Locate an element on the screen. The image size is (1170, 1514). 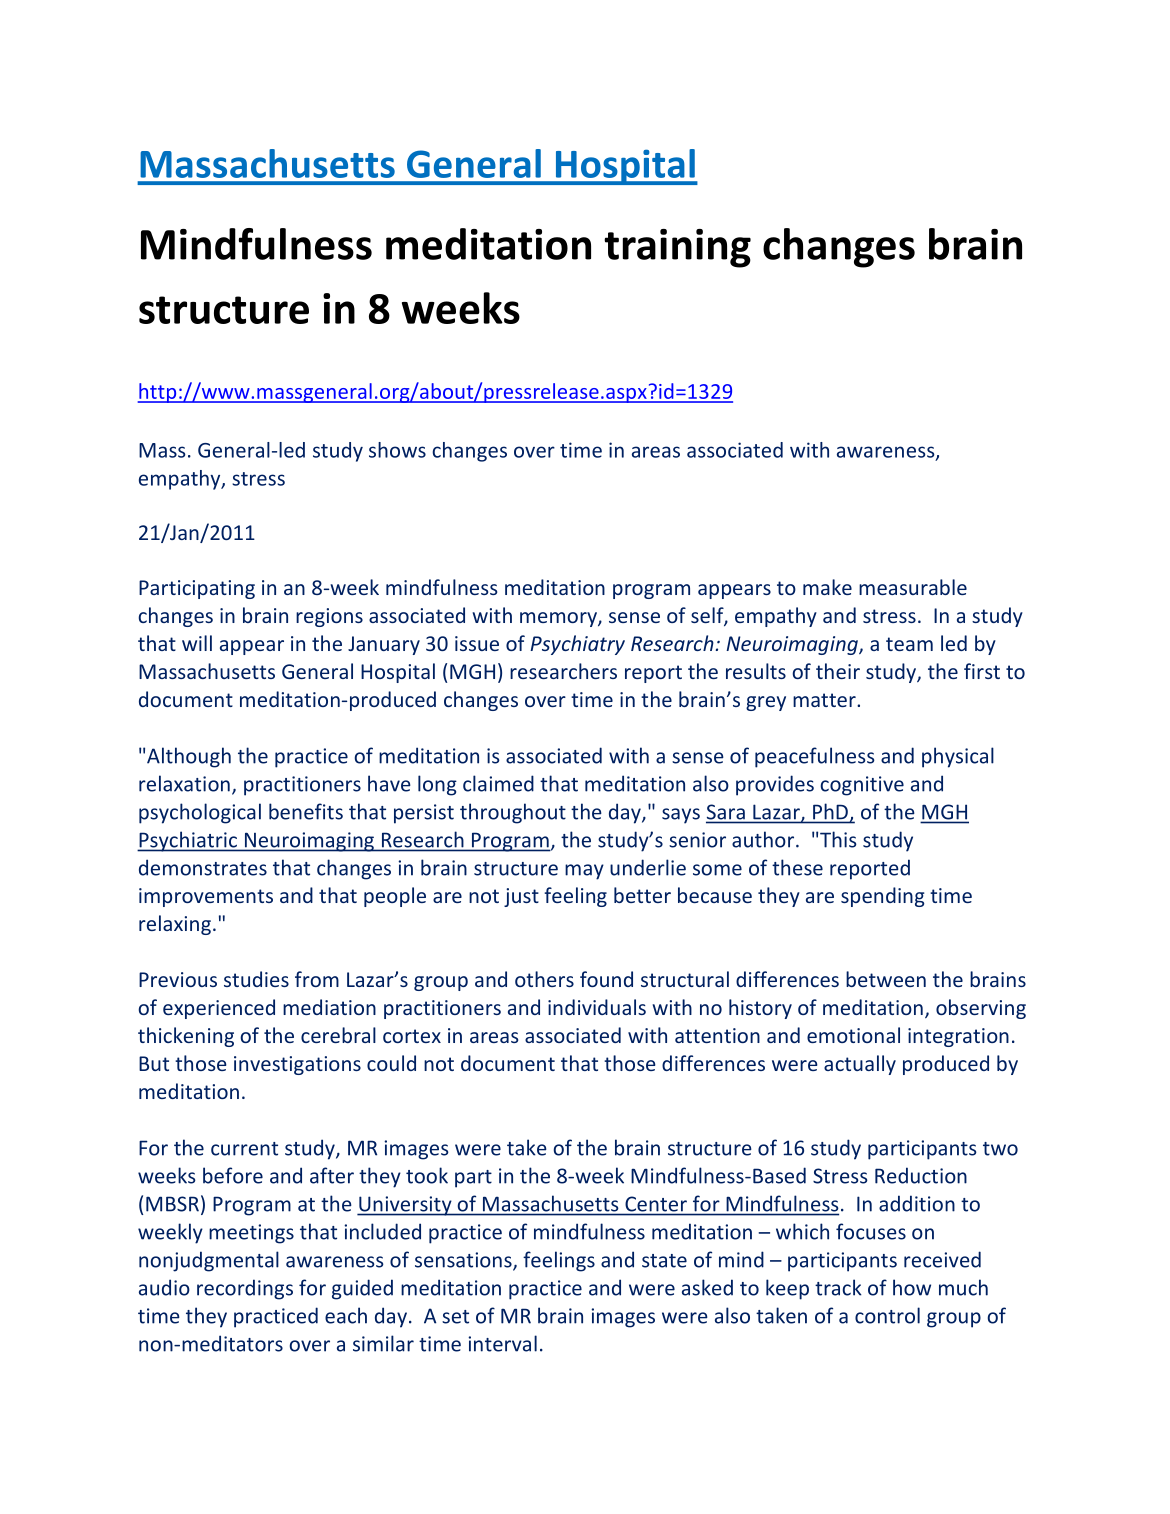
make is located at coordinates (827, 587).
